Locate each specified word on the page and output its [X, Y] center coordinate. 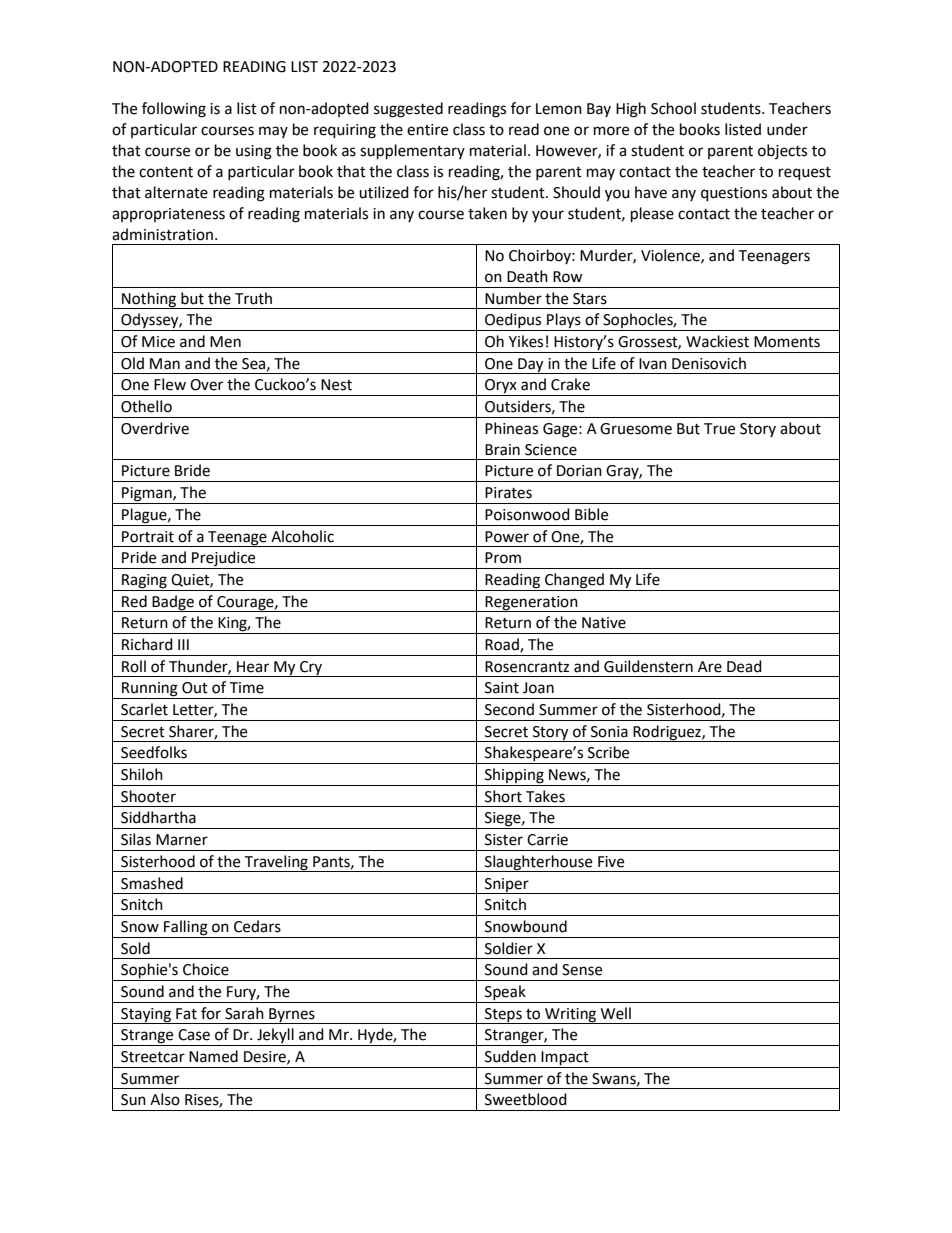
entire [427, 130]
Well [616, 1013]
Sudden [510, 1056]
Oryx [501, 387]
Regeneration [531, 604]
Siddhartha [158, 817]
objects [782, 151]
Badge [173, 603]
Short [503, 796]
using [254, 152]
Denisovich [709, 363]
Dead [744, 666]
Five [611, 862]
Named [213, 1056]
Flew [170, 384]
